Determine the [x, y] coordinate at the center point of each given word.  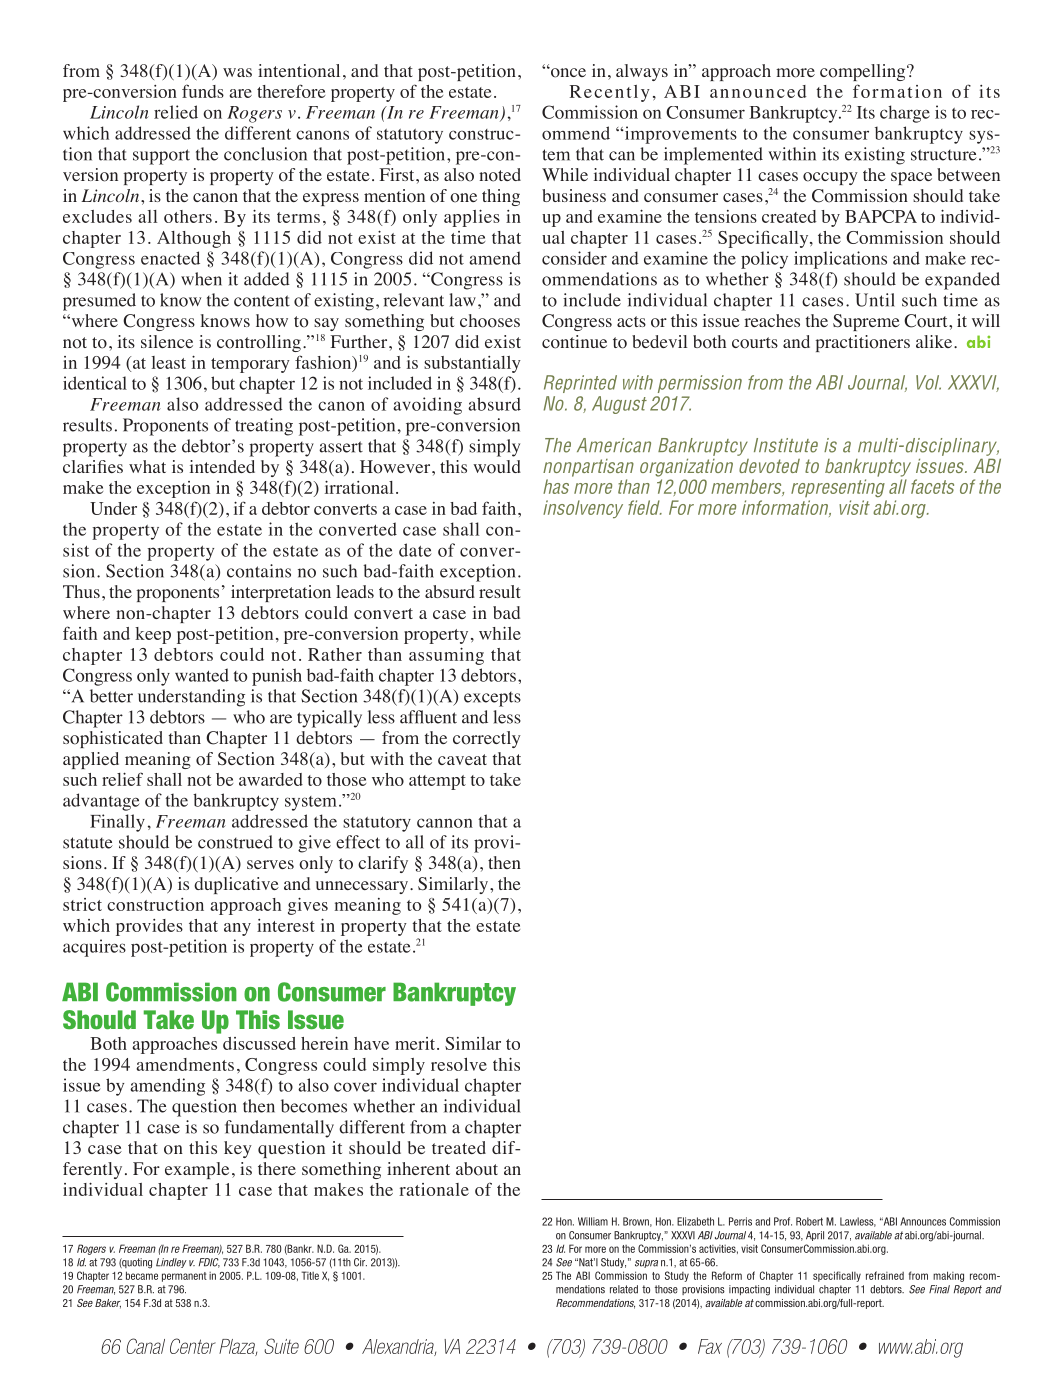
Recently [610, 93]
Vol [928, 382]
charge [905, 114]
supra [646, 1264]
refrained [885, 1275]
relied [176, 112]
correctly [487, 739]
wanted [202, 675]
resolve [459, 1064]
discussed [259, 1043]
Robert [809, 1221]
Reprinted [580, 384]
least [169, 362]
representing [838, 488]
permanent [184, 1277]
